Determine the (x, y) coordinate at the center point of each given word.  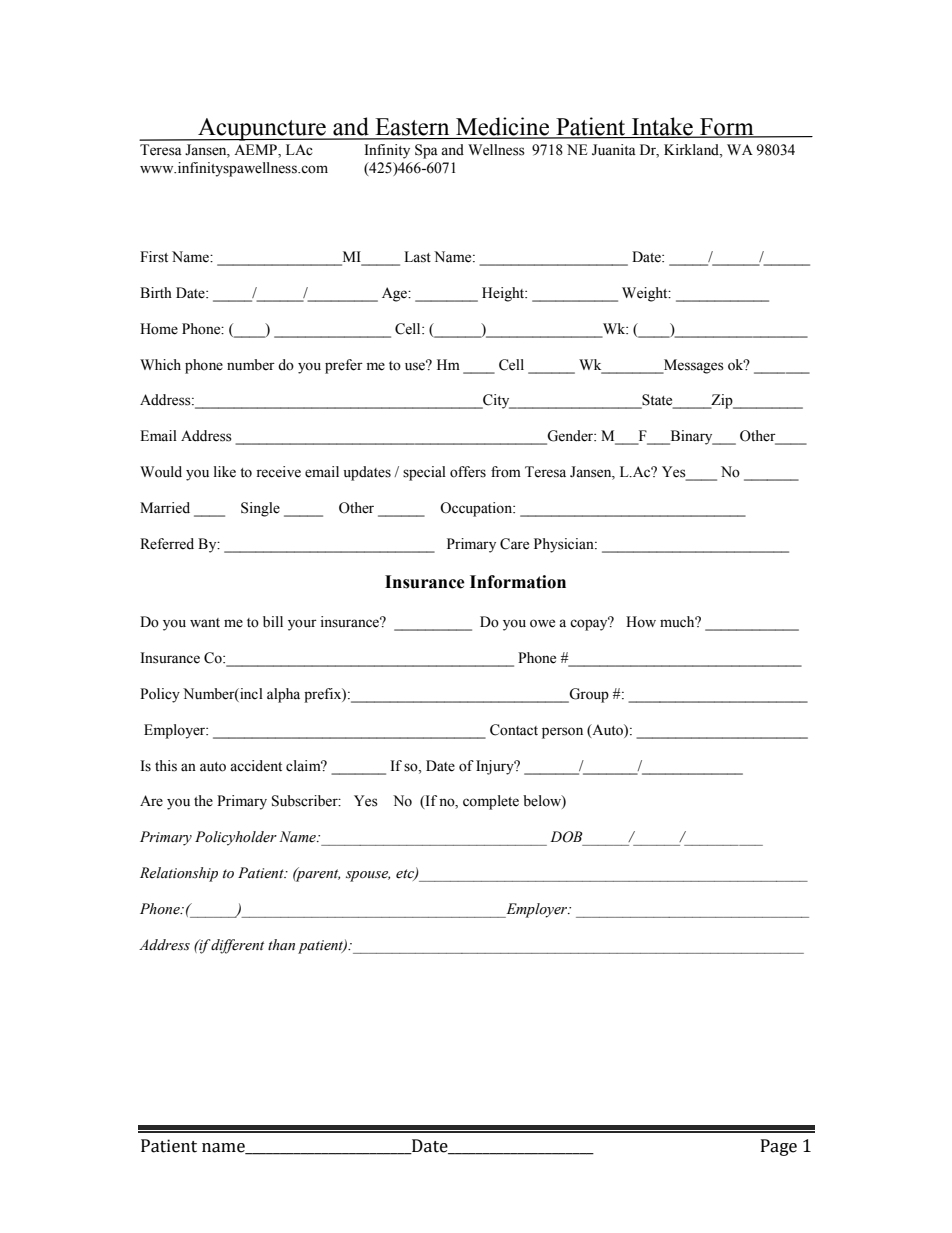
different (236, 946)
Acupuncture (262, 129)
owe (542, 623)
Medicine (503, 127)
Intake (662, 127)
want (205, 622)
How (641, 622)
